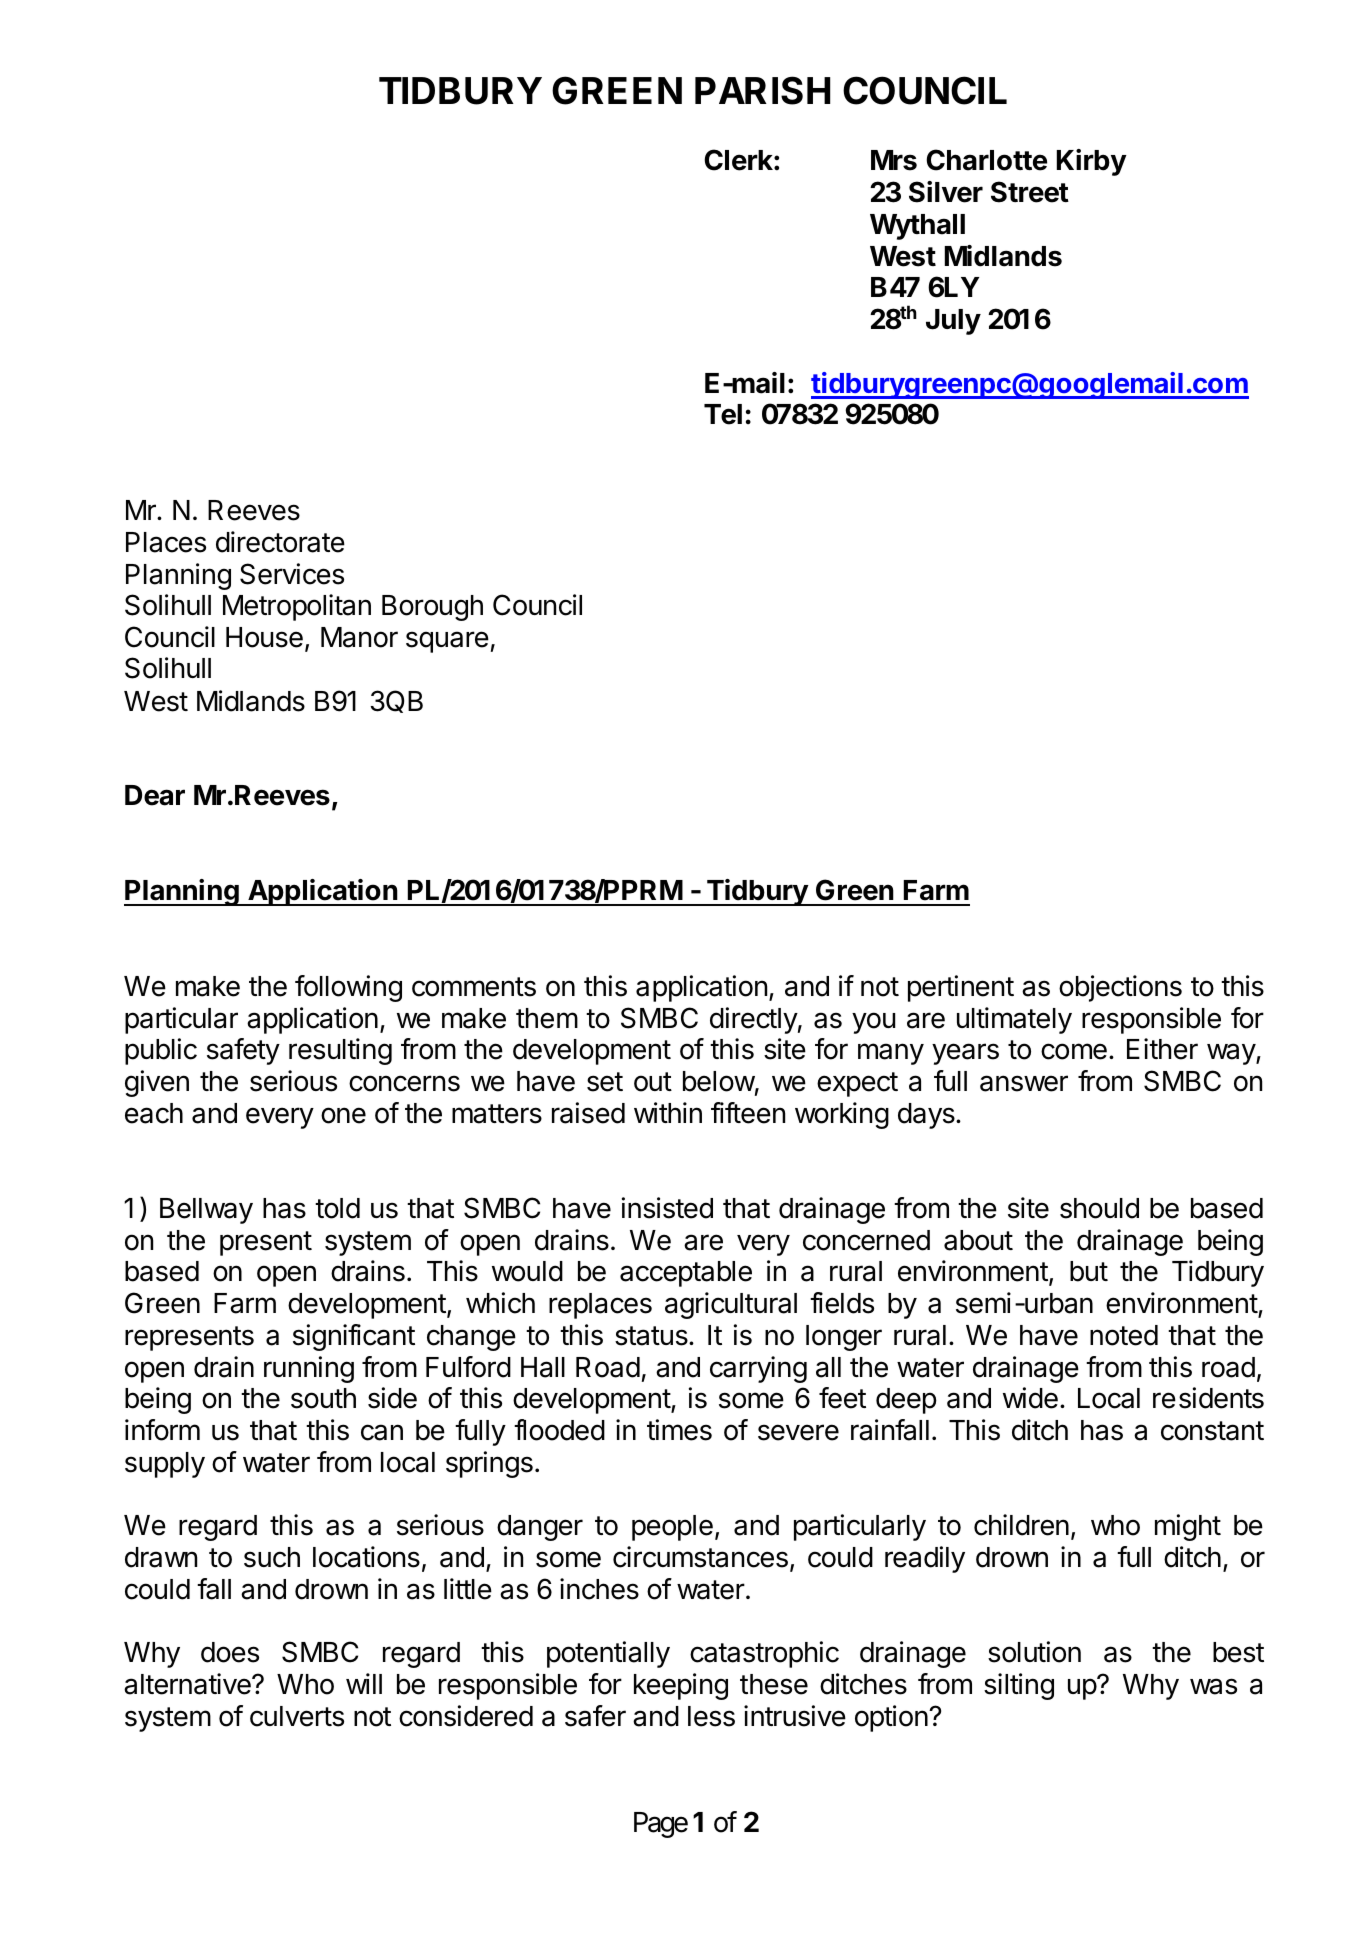 The height and width of the screenshot is (1936, 1369). Describe the element at coordinates (230, 1652) in the screenshot. I see `does` at that location.
